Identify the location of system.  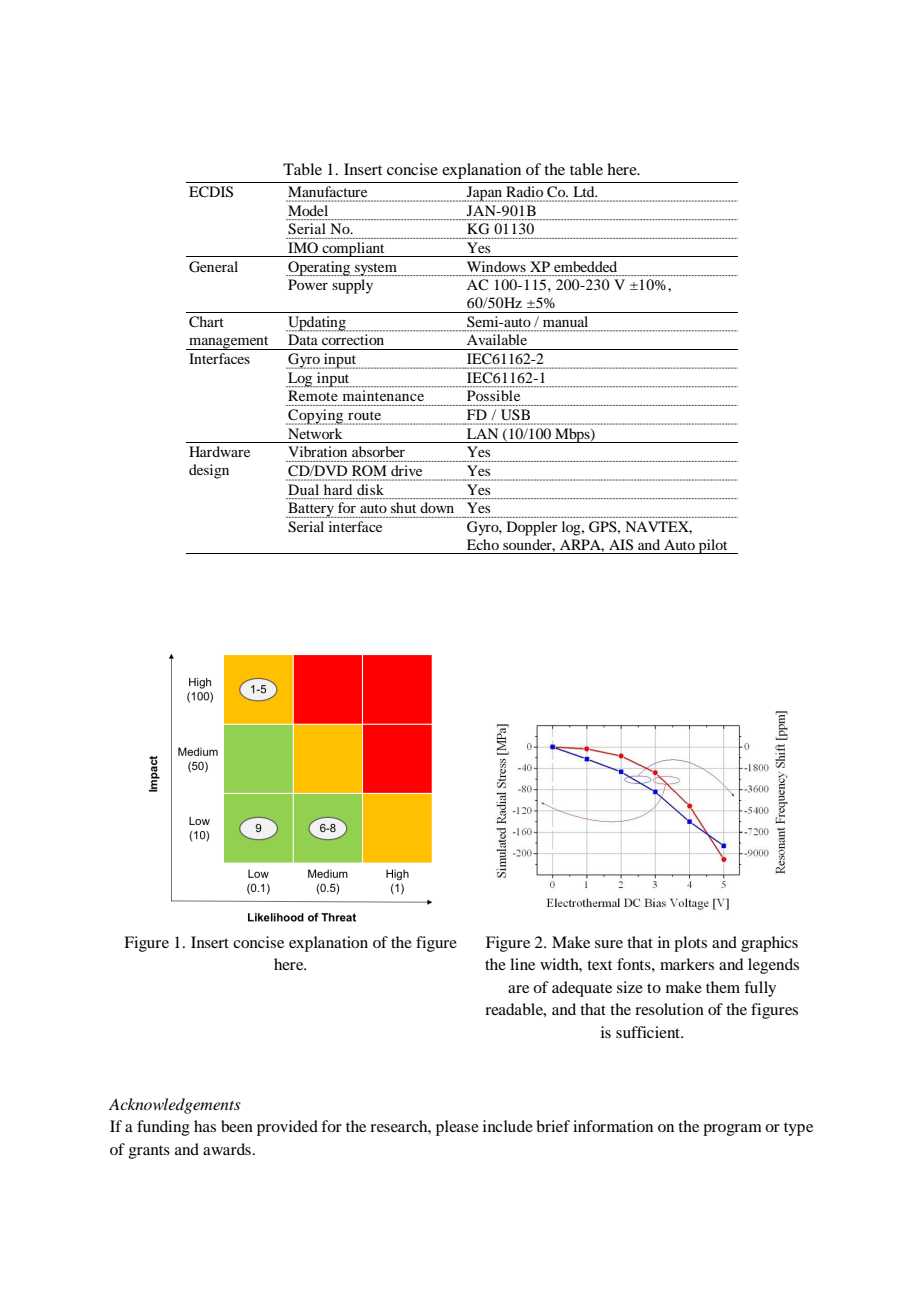
(376, 269).
